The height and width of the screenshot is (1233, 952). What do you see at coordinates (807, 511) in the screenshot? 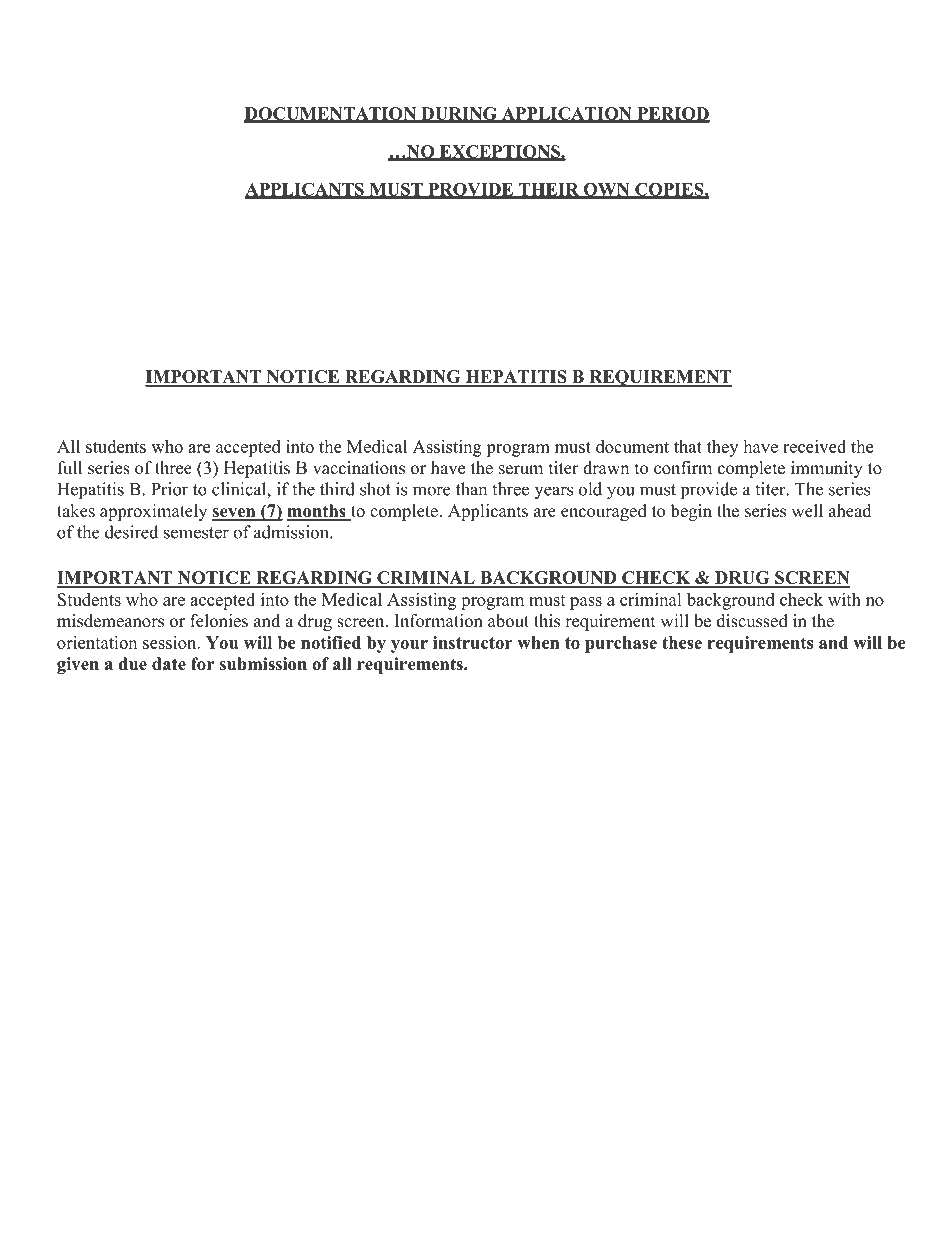
I see `well` at bounding box center [807, 511].
